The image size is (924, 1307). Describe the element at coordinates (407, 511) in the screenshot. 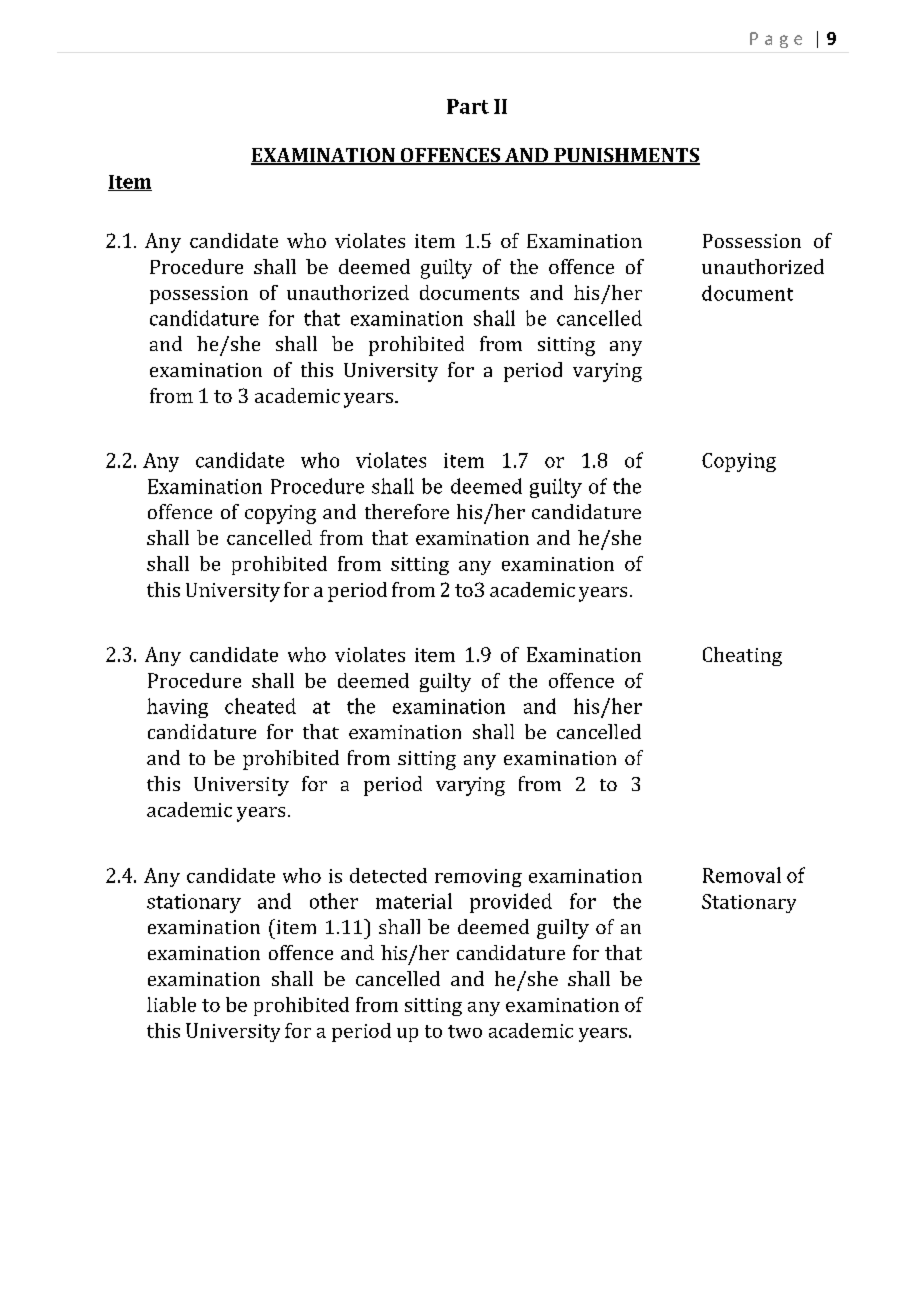

I see `therefore` at that location.
